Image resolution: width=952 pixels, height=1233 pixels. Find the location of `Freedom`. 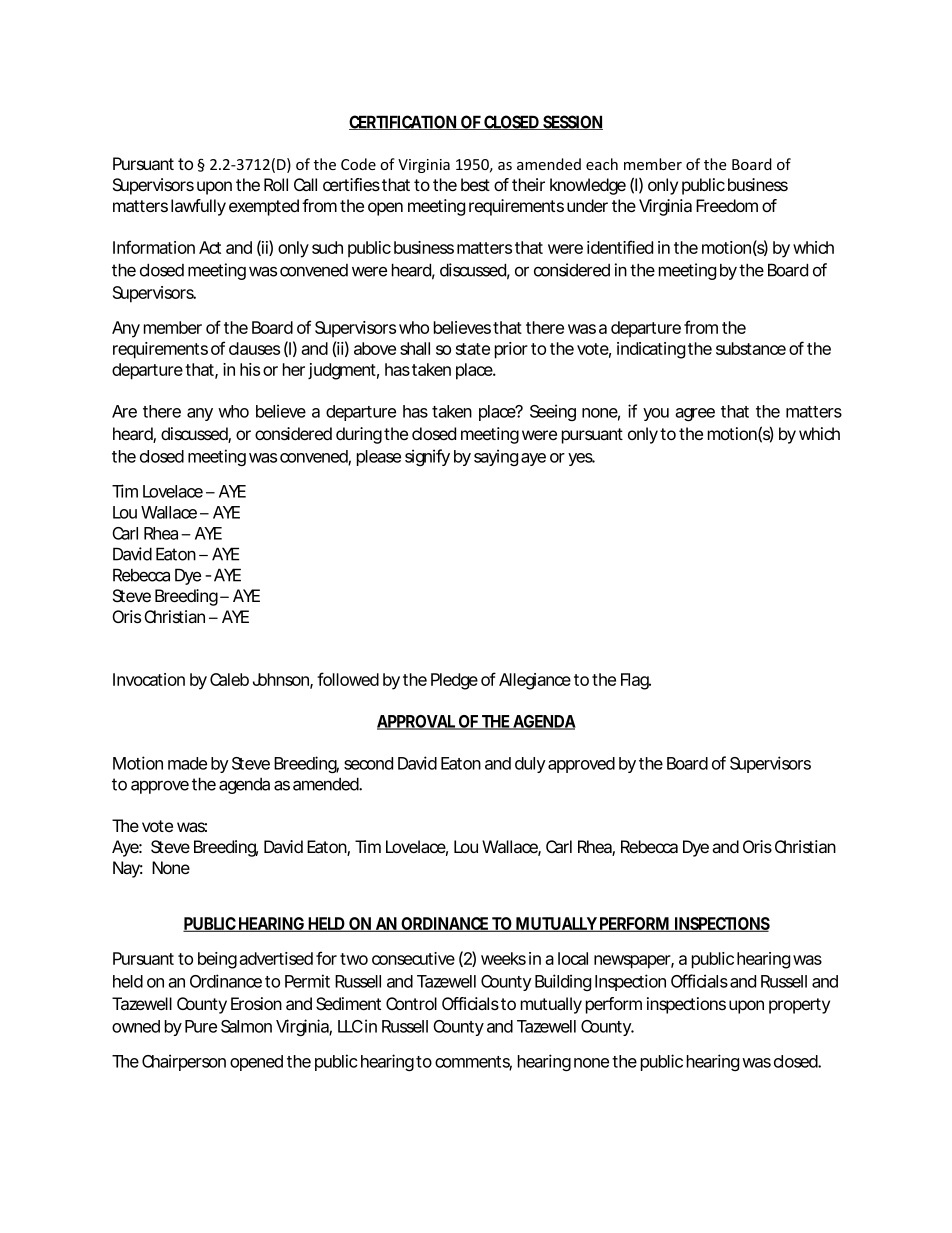

Freedom is located at coordinates (727, 205).
